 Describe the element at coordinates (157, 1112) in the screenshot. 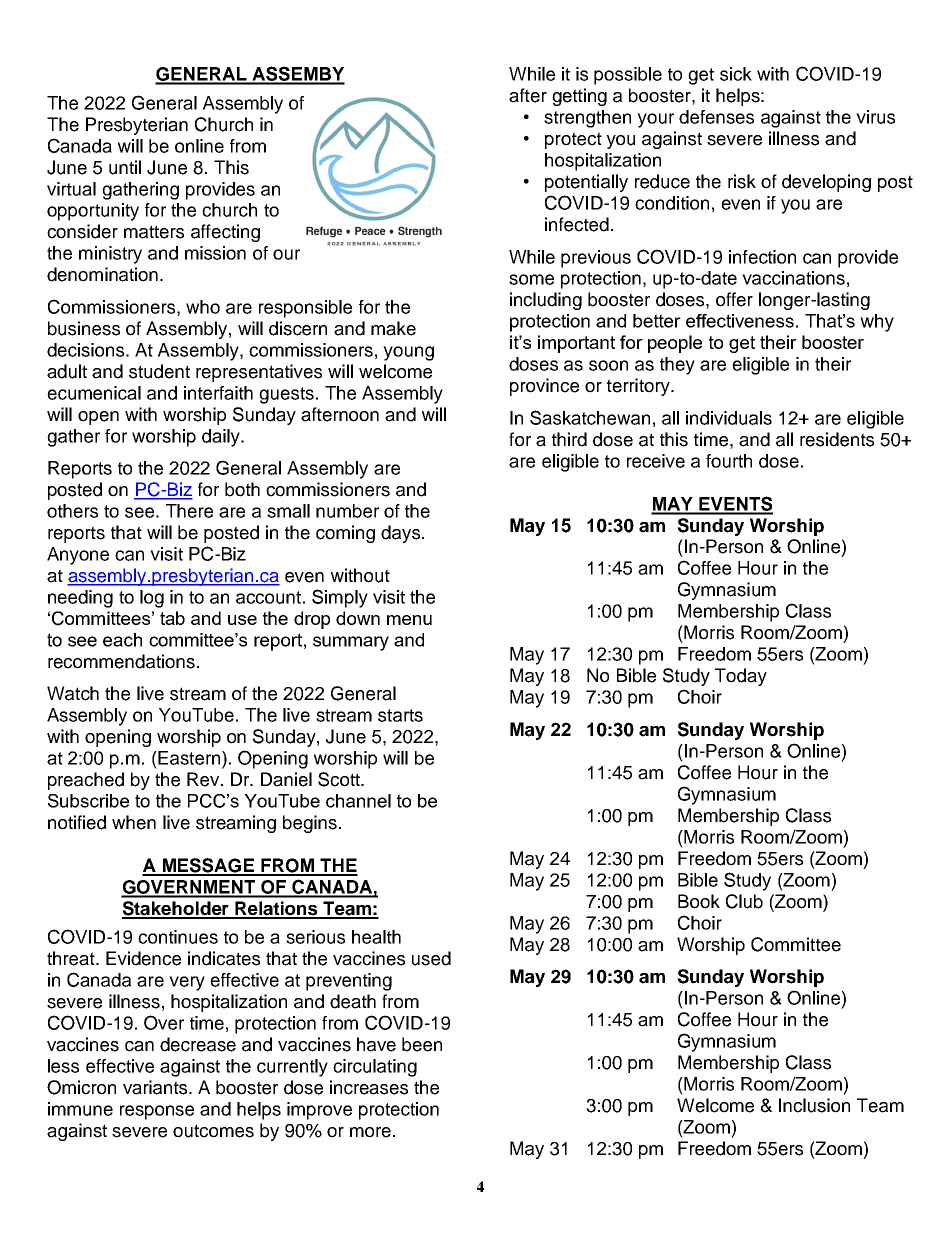

I see `response` at that location.
